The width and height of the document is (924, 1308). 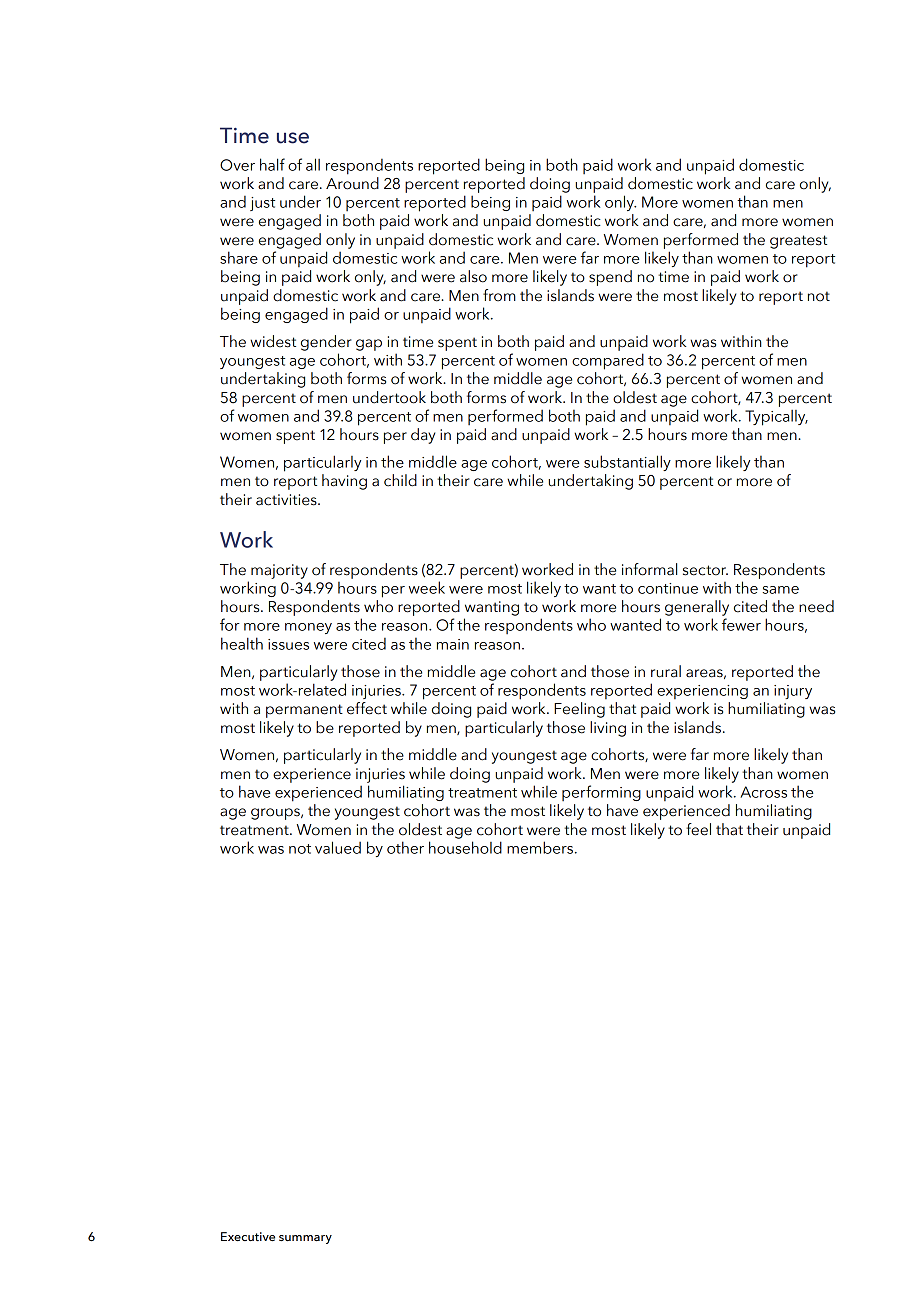 I want to click on also, so click(x=473, y=276).
